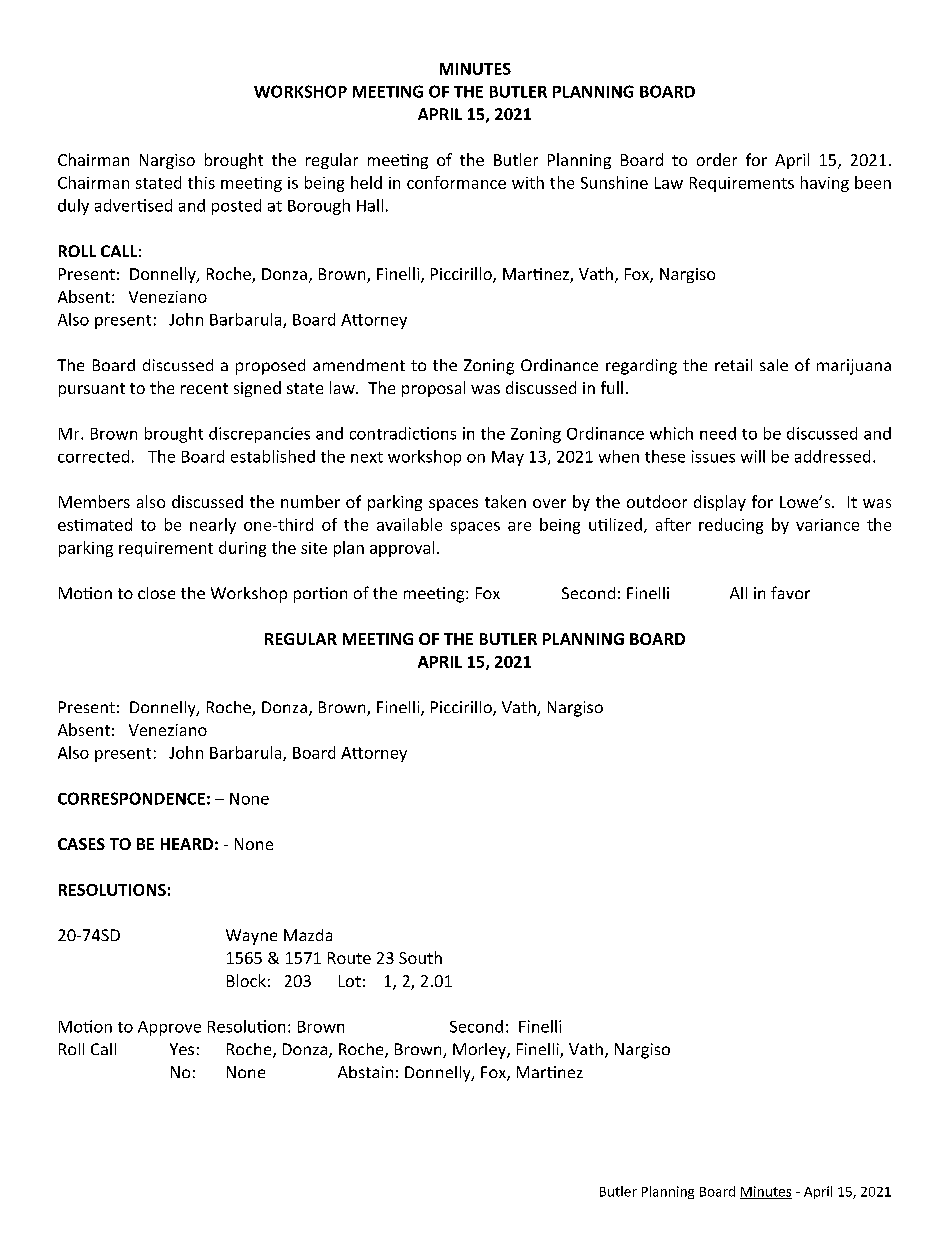 The height and width of the document is (1233, 952). I want to click on Morley, so click(480, 1051).
